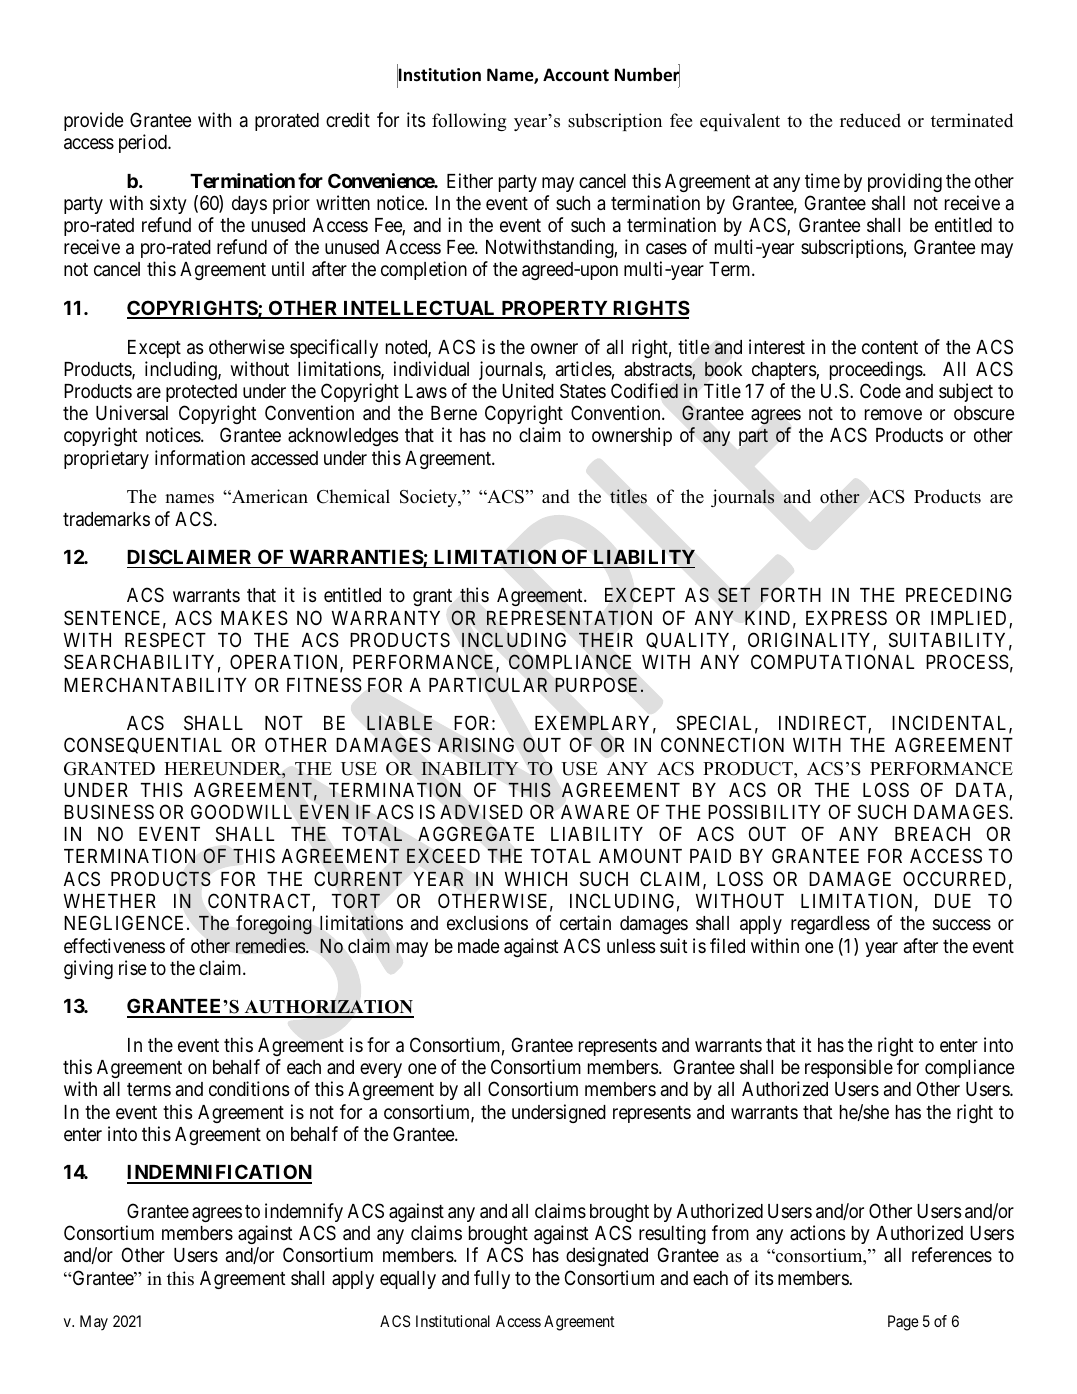  I want to click on fully, so click(492, 1279).
